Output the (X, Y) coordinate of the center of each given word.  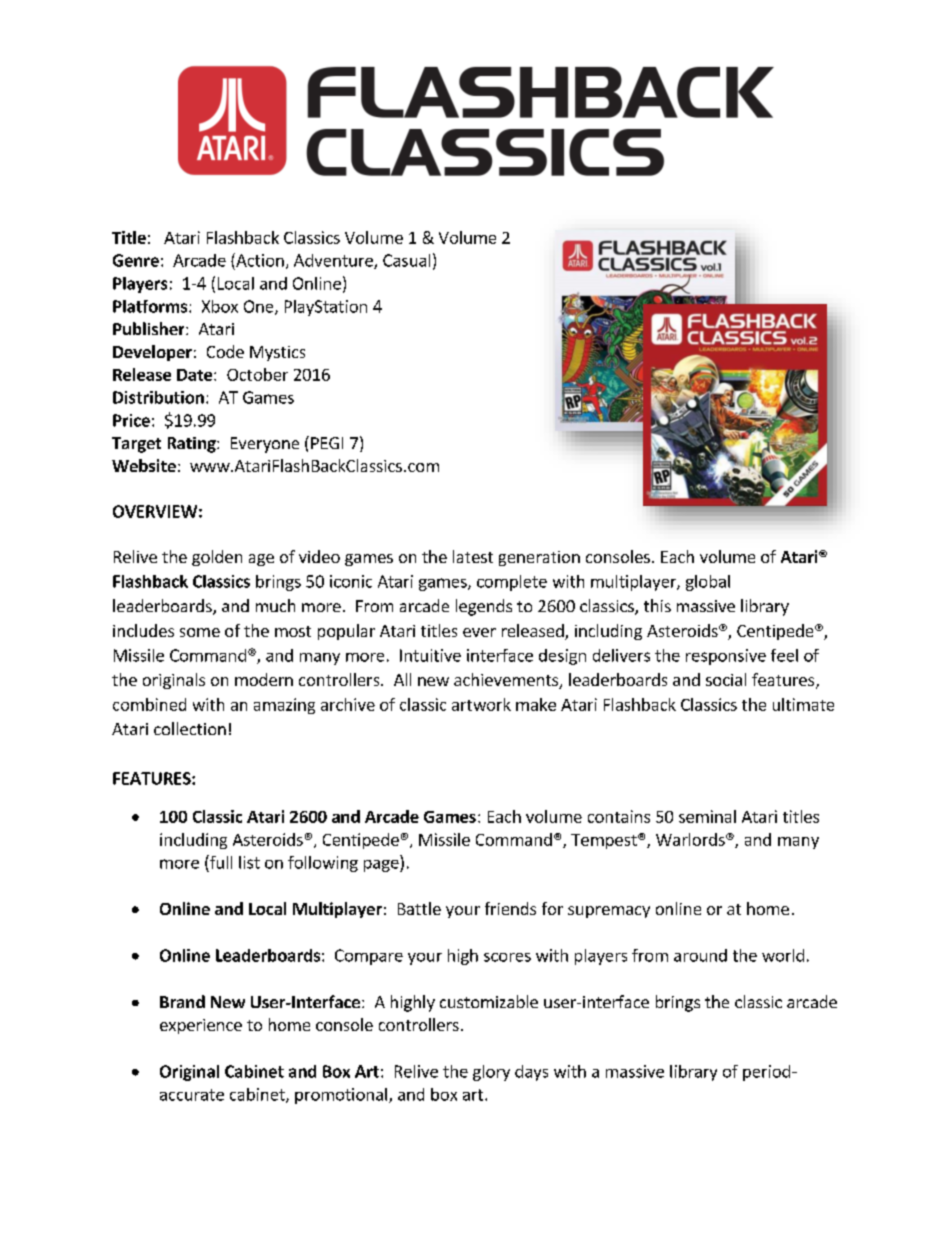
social (726, 679)
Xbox (220, 306)
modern (264, 679)
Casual (406, 260)
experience (201, 1026)
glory (491, 1073)
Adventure (334, 261)
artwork (481, 704)
